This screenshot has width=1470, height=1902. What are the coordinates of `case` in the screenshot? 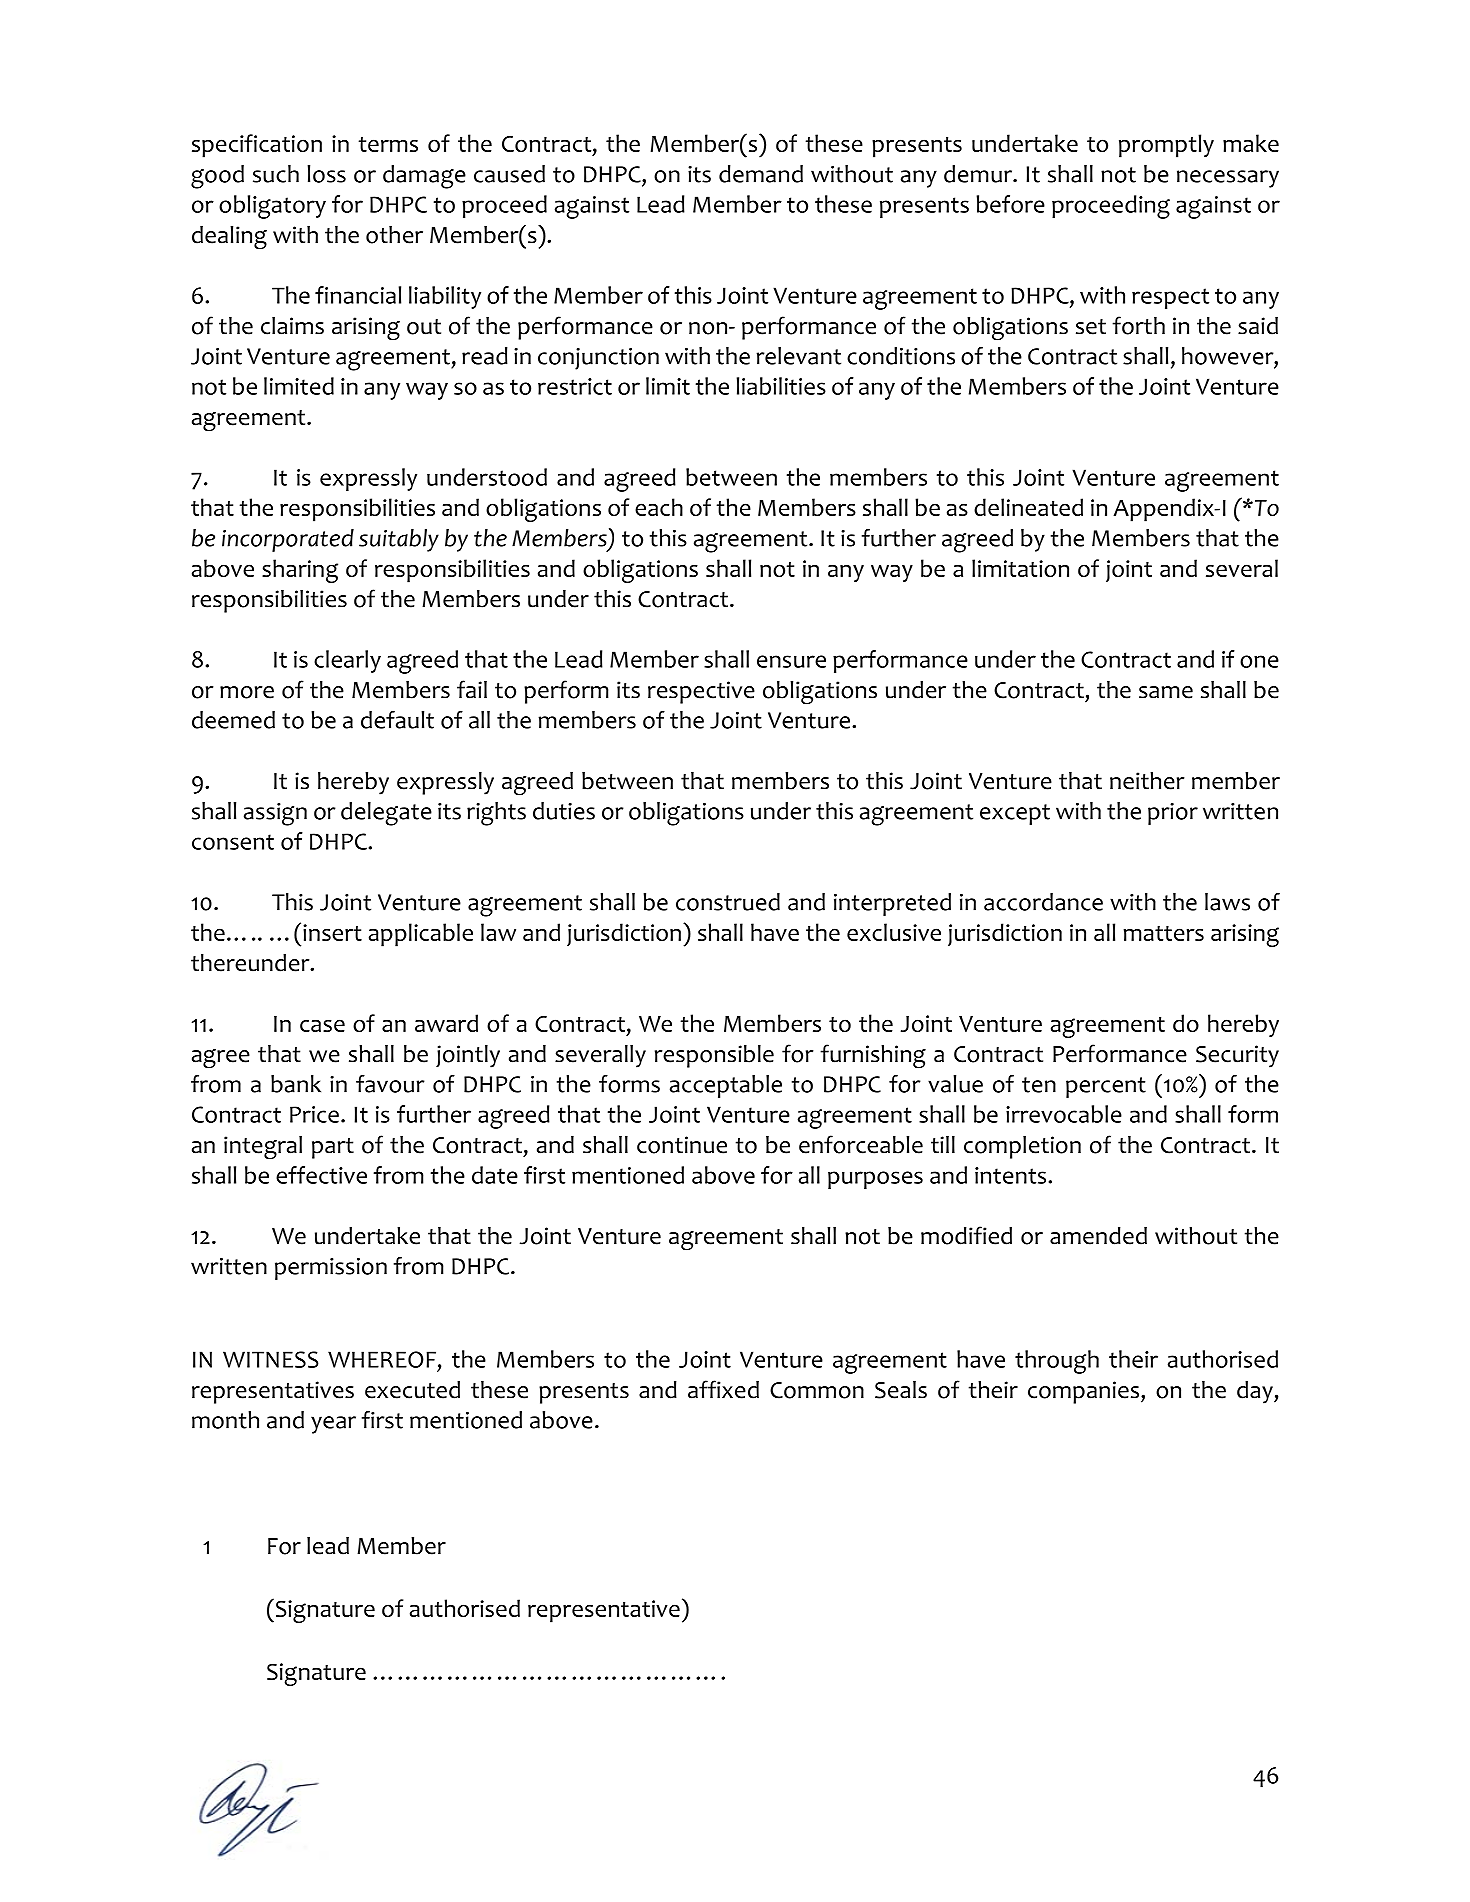 It's located at (322, 1025).
